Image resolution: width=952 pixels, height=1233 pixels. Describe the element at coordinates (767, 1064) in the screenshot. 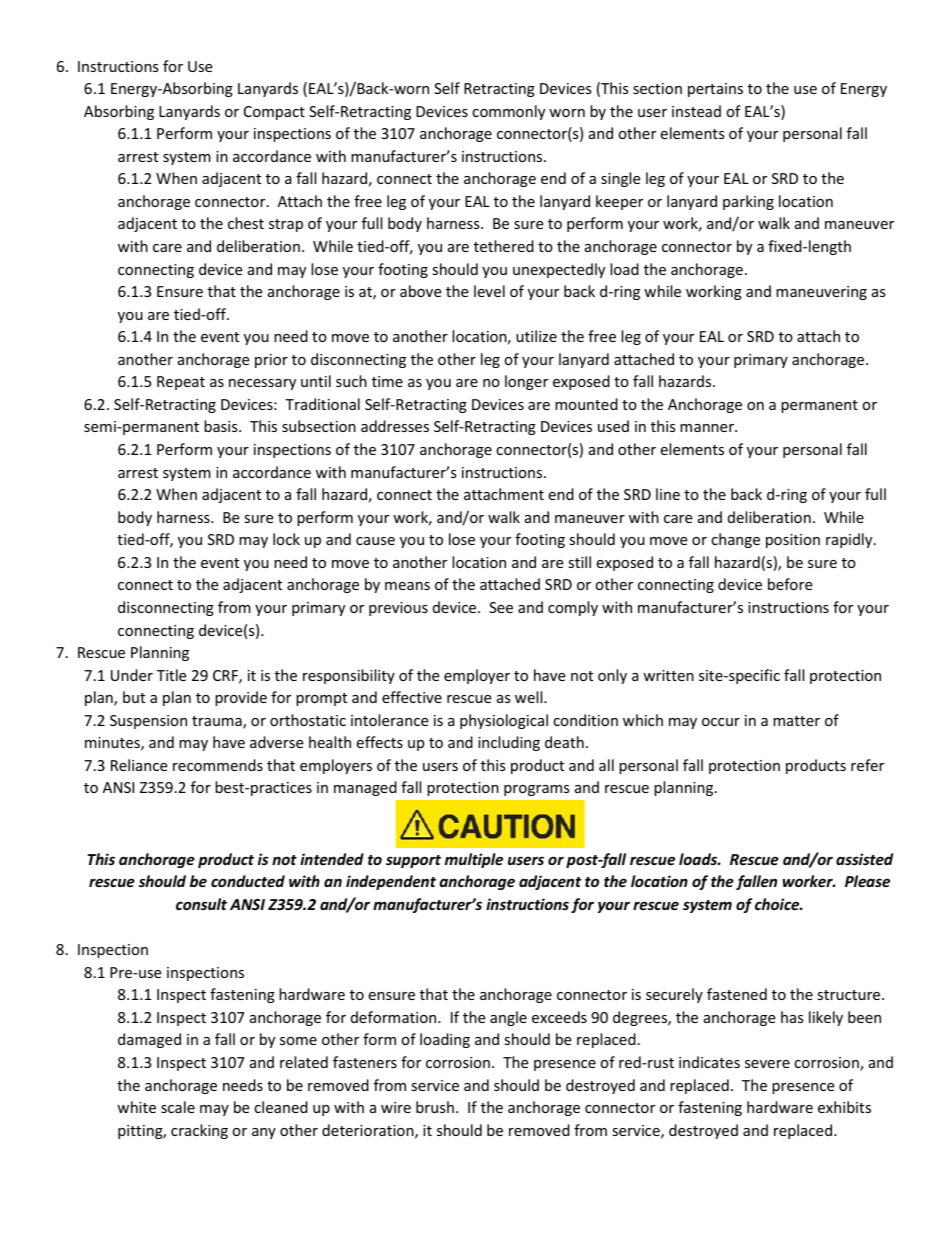

I see `severe` at that location.
